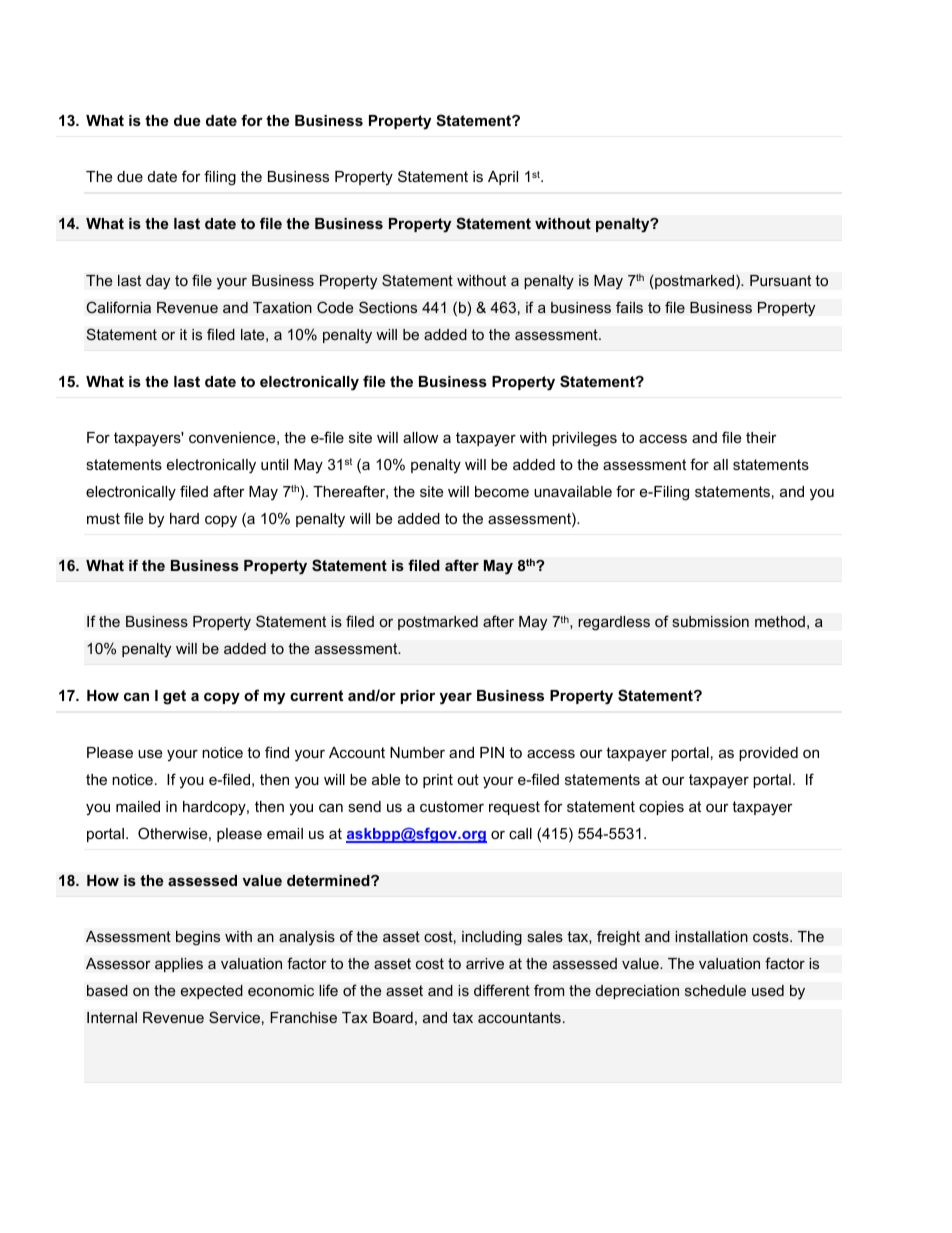 The width and height of the screenshot is (952, 1233). I want to click on day, so click(158, 282).
